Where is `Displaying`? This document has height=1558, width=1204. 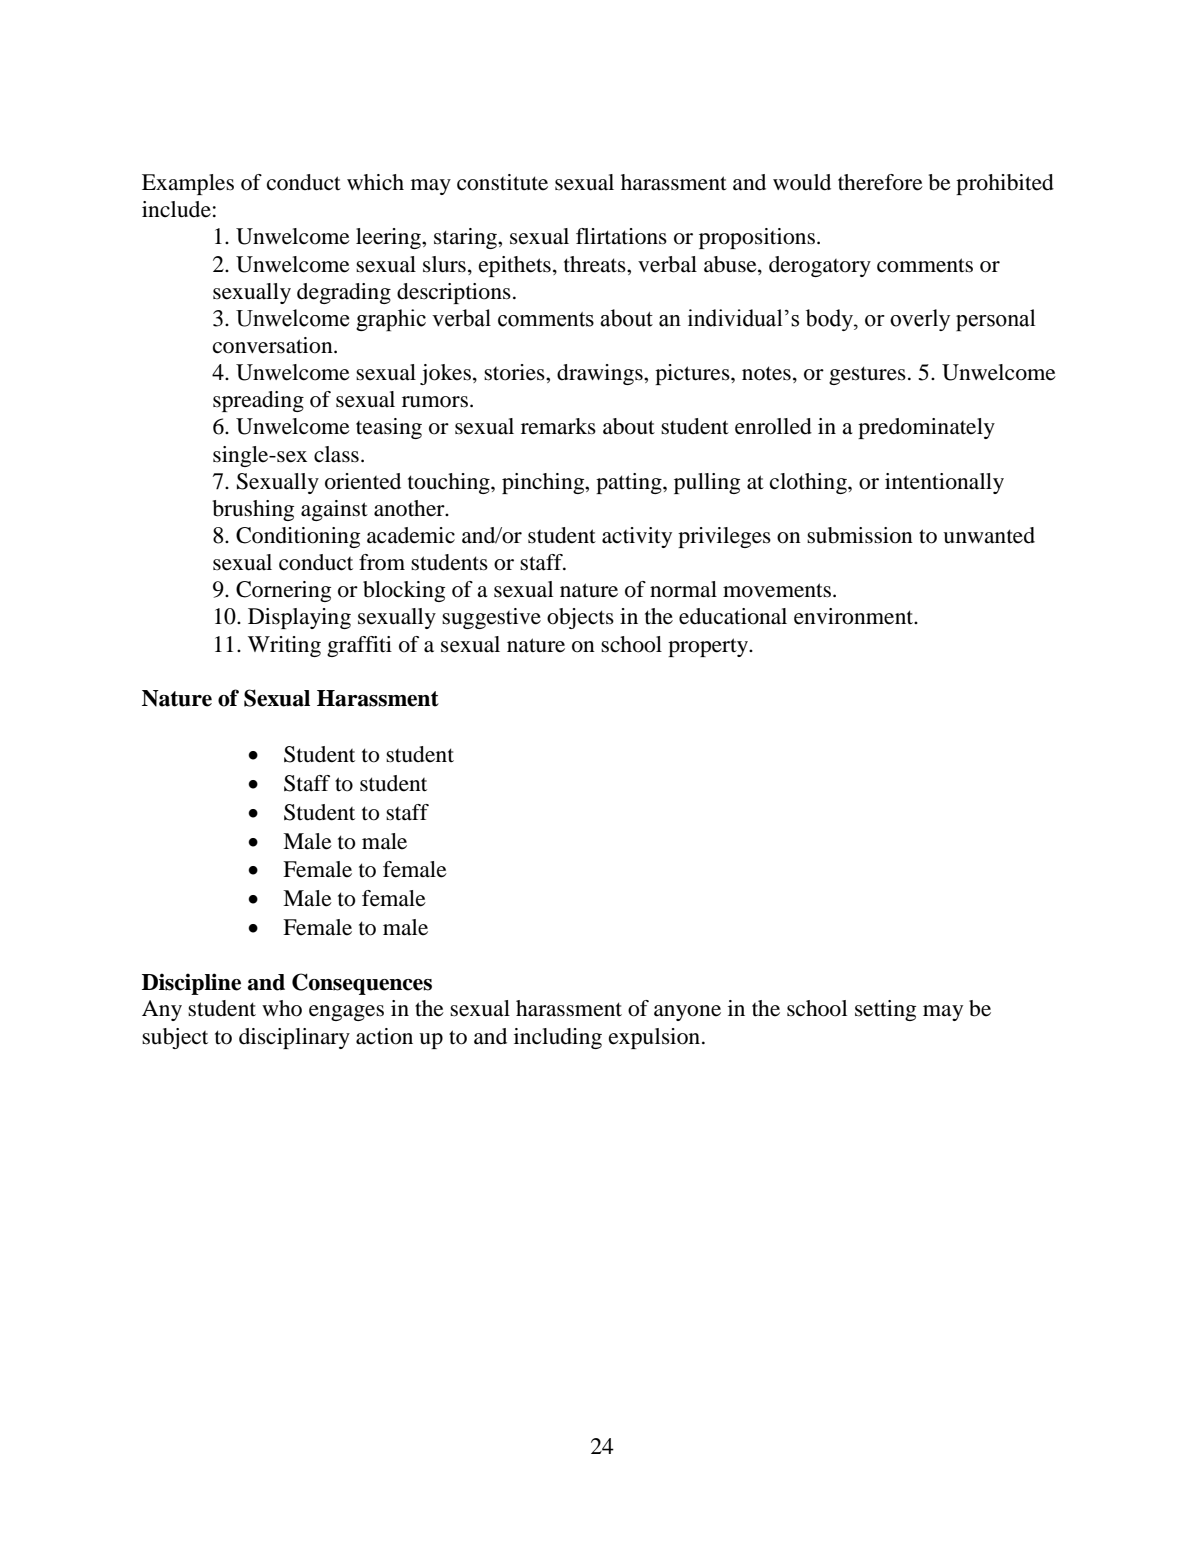
Displaying is located at coordinates (299, 618).
